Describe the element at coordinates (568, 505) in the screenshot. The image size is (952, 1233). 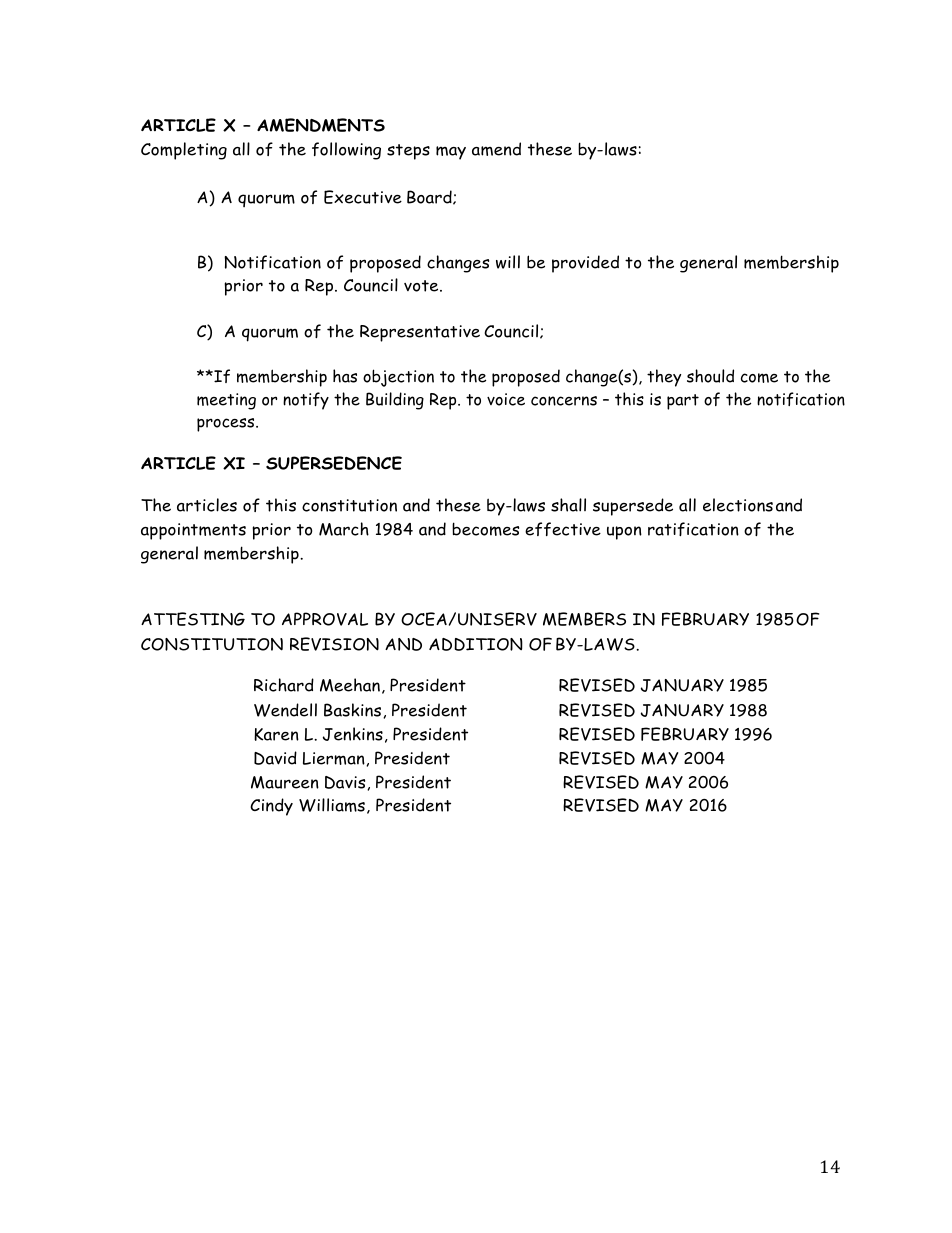
I see `shall` at that location.
